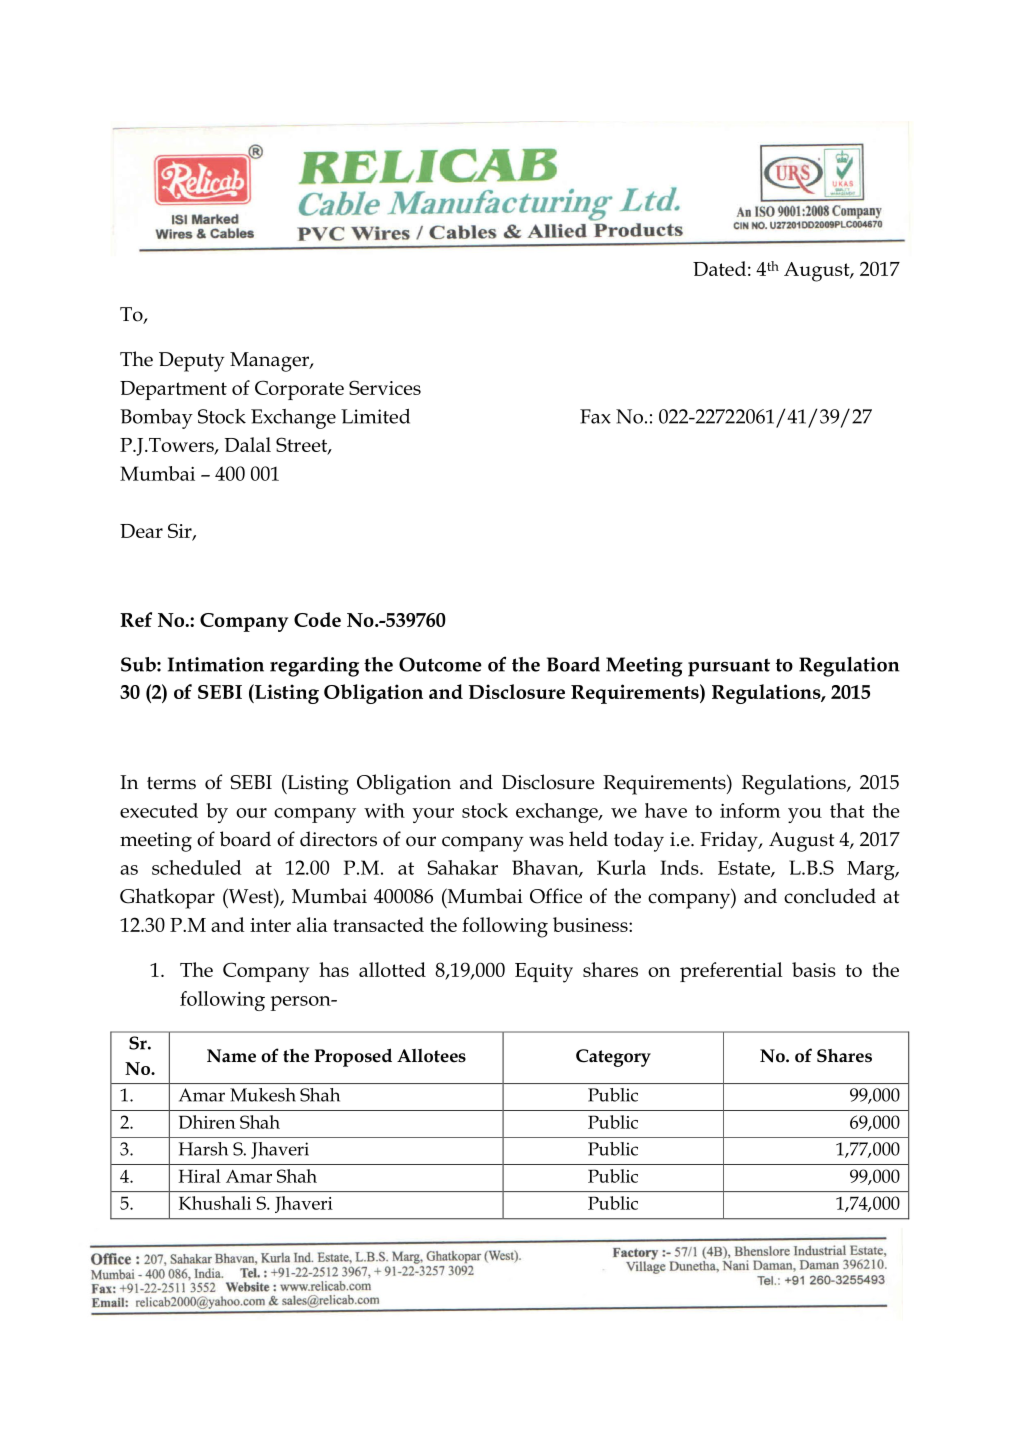  I want to click on Category, so click(613, 1058).
